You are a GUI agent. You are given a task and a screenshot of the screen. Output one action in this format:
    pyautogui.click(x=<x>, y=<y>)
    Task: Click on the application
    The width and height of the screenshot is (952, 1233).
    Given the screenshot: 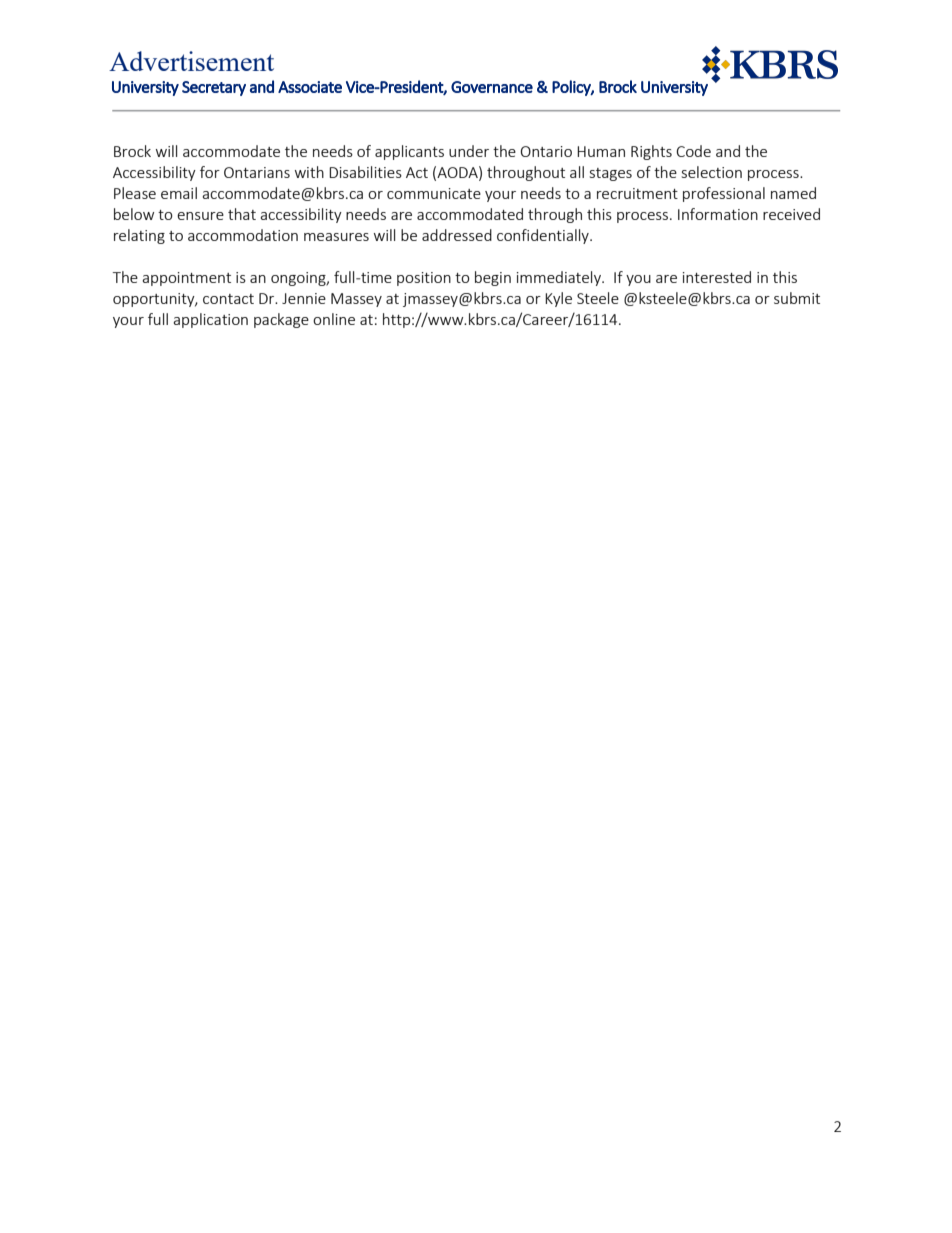 What is the action you would take?
    pyautogui.click(x=210, y=320)
